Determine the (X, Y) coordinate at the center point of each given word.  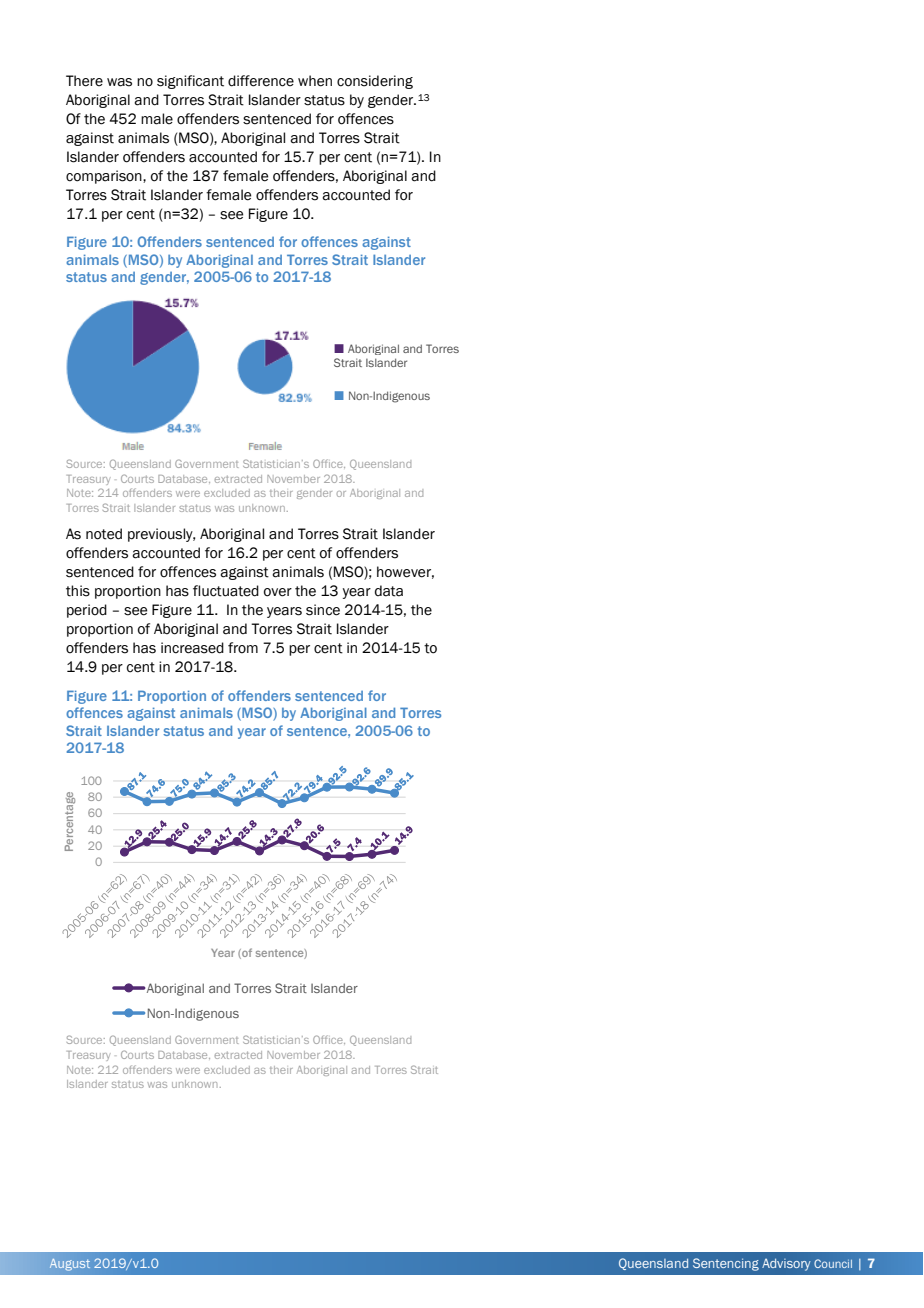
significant (190, 82)
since (323, 610)
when (315, 81)
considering (375, 82)
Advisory (786, 1264)
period (87, 611)
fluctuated (226, 591)
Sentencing (726, 1264)
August (70, 1265)
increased (192, 648)
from (243, 648)
